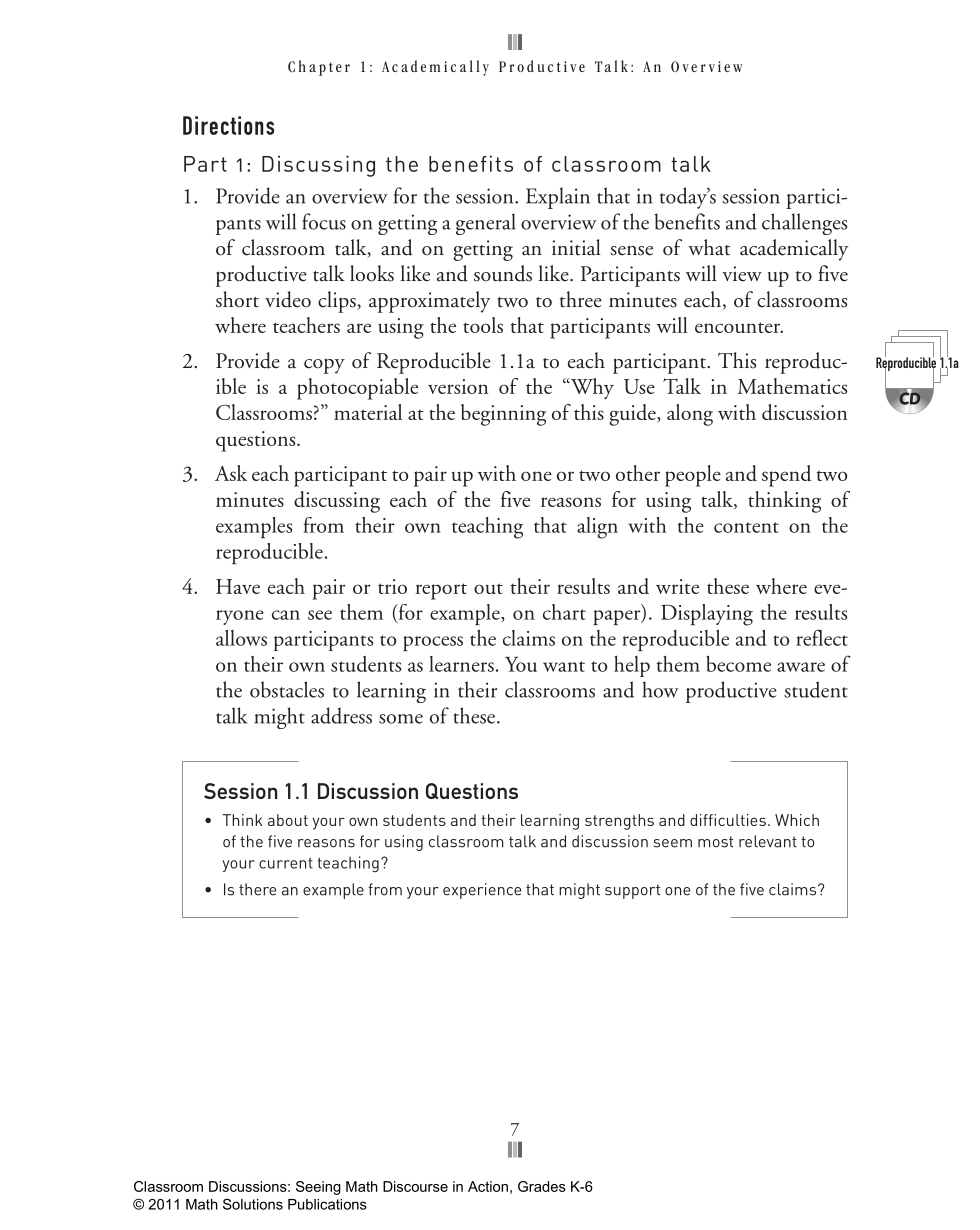 The width and height of the page is (980, 1230). I want to click on focus, so click(324, 221).
